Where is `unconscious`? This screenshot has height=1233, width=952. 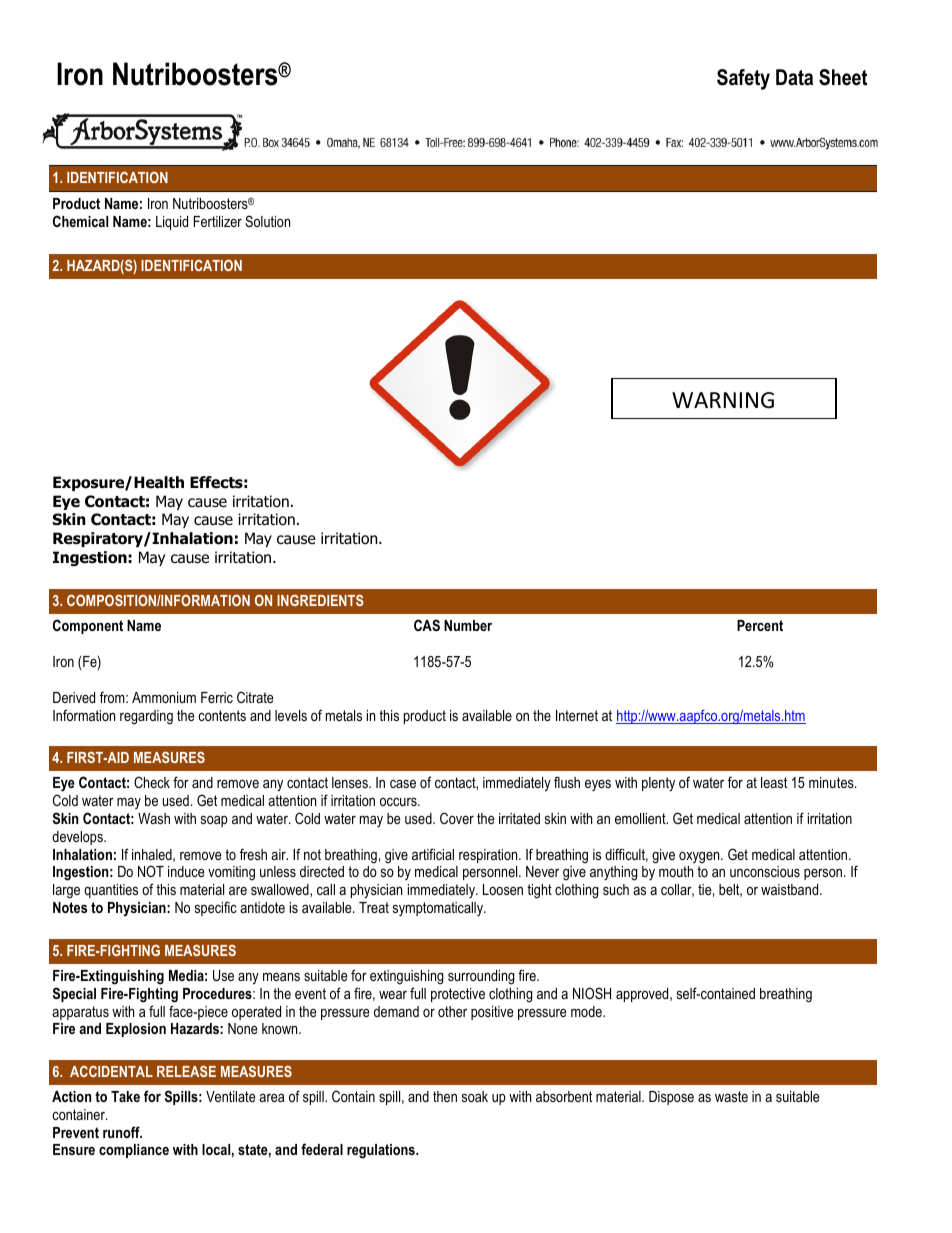 unconscious is located at coordinates (765, 871).
